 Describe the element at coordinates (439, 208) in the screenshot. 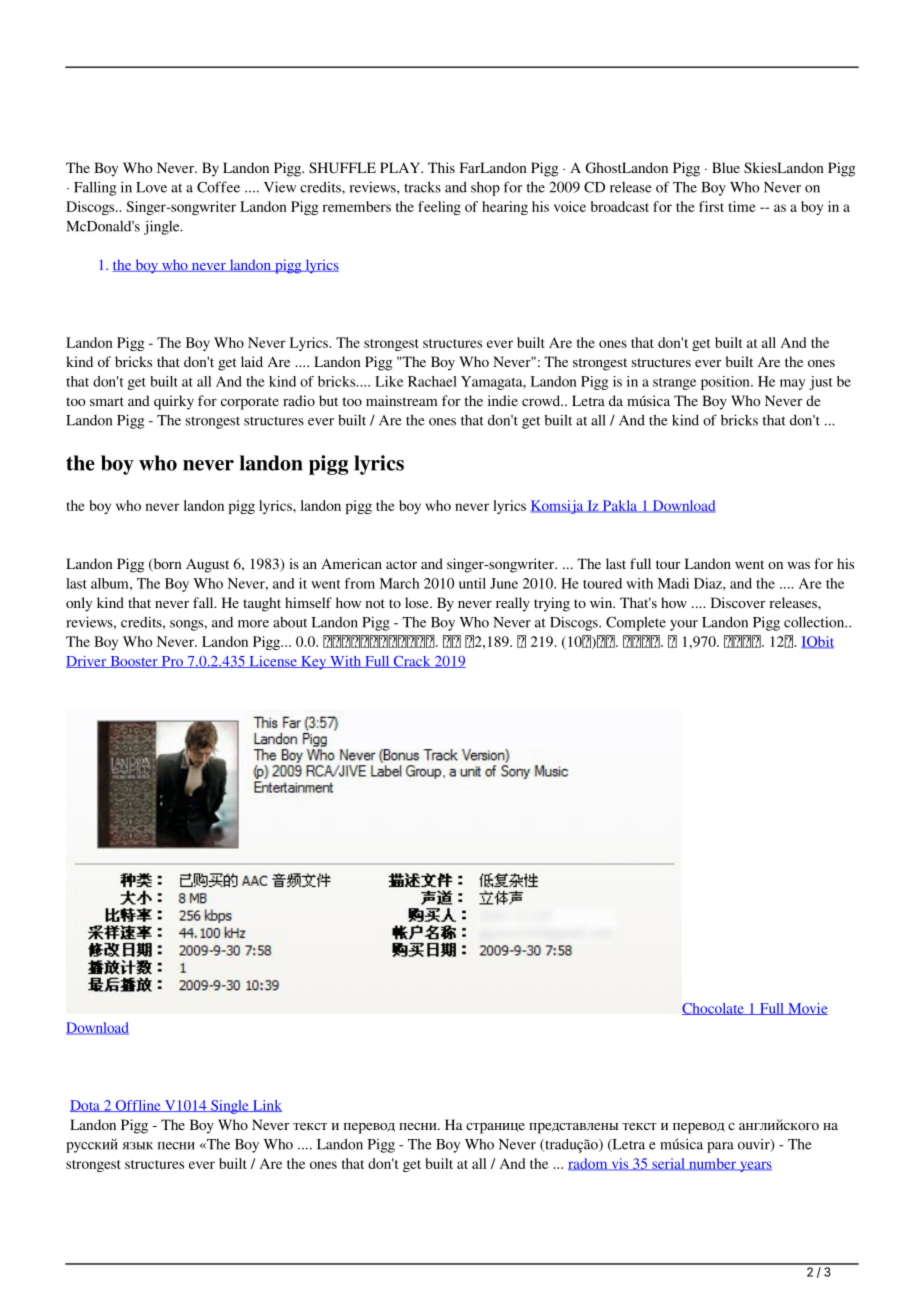

I see `feeling` at that location.
